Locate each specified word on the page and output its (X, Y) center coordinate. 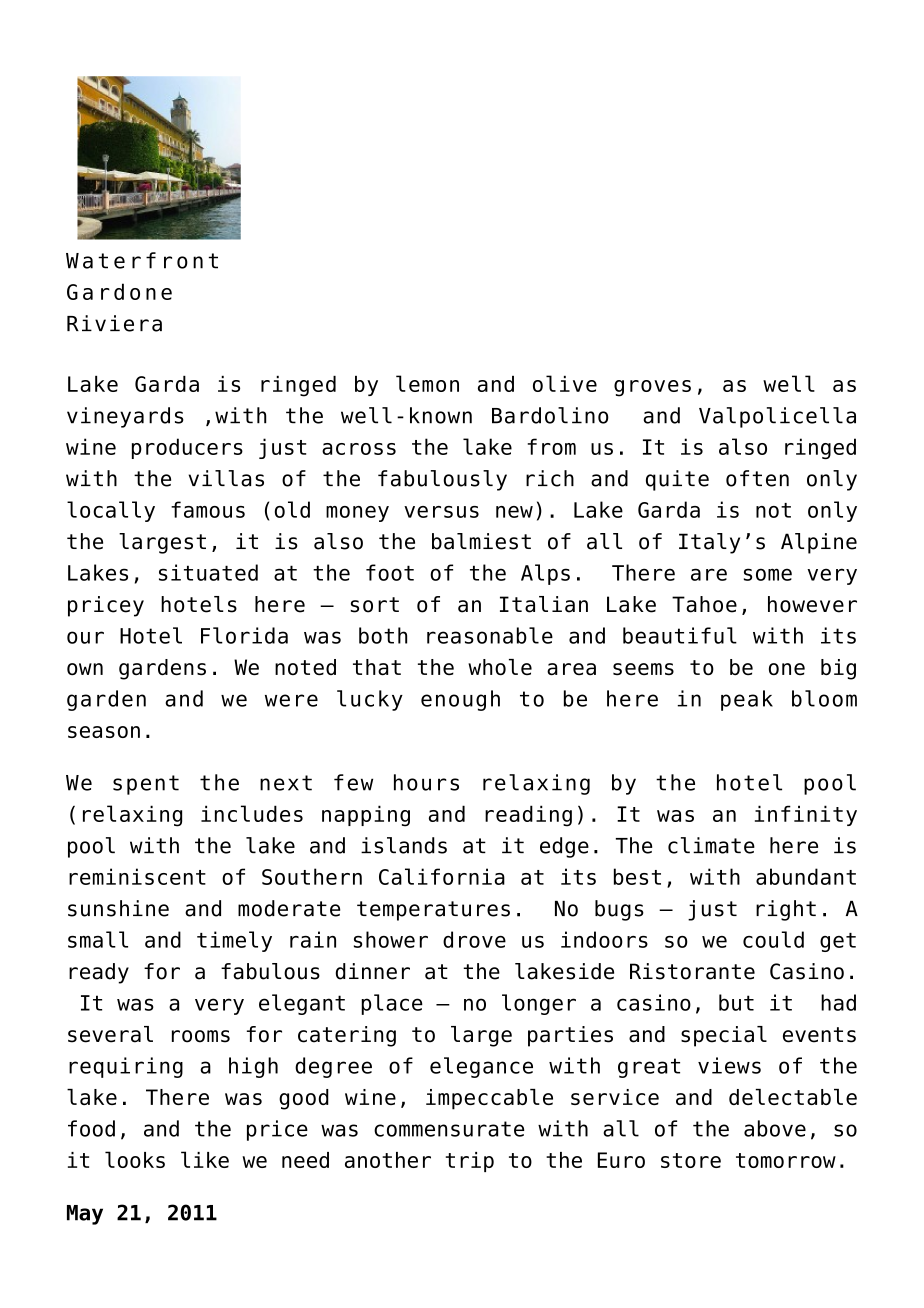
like (205, 1159)
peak (747, 700)
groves (652, 388)
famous (208, 509)
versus (441, 512)
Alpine (819, 543)
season (104, 732)
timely (234, 941)
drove (474, 939)
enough (460, 700)
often (757, 478)
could (773, 939)
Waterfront (142, 260)
